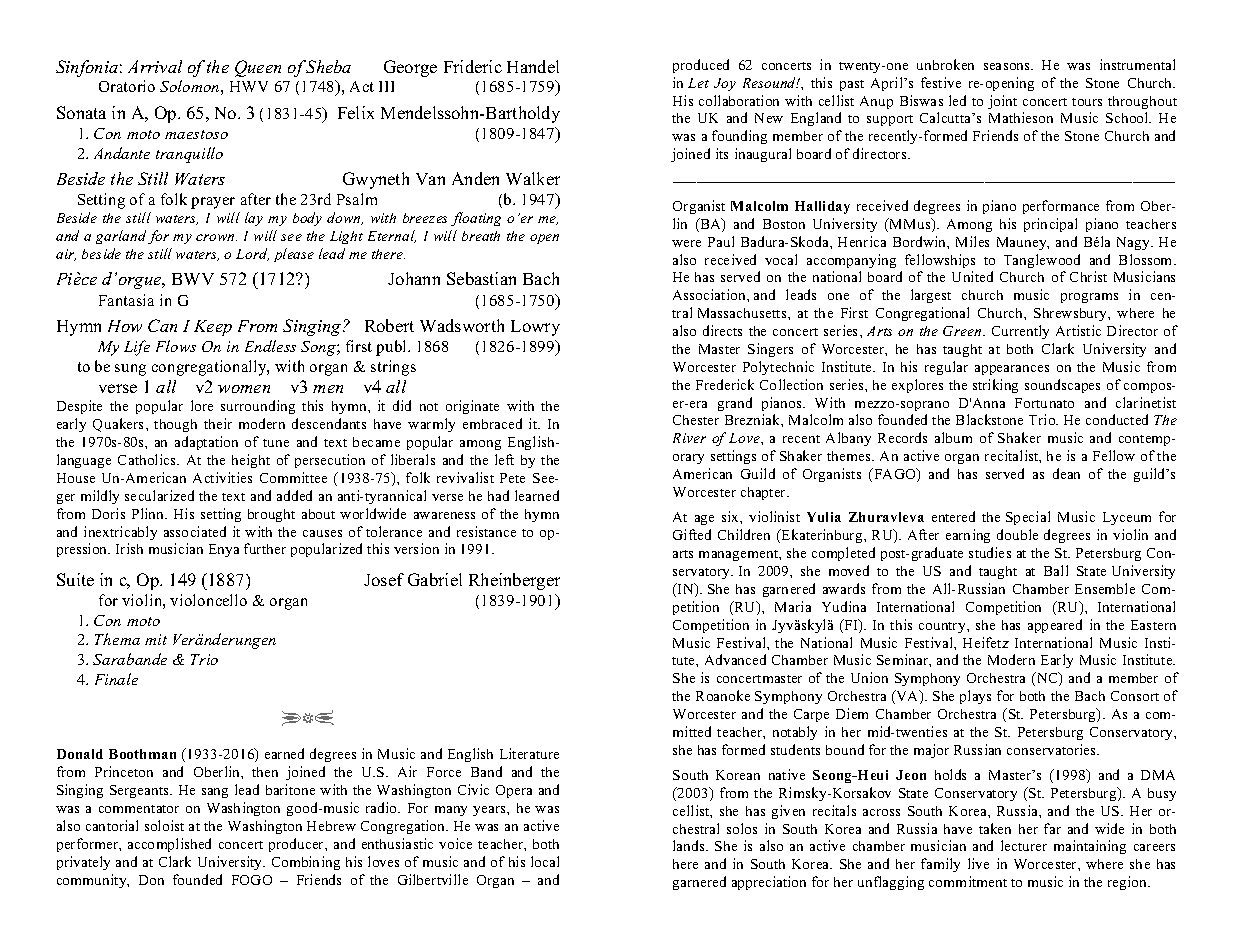 This image has height=952, width=1233. Describe the element at coordinates (117, 639) in the image. I see `Thema` at that location.
